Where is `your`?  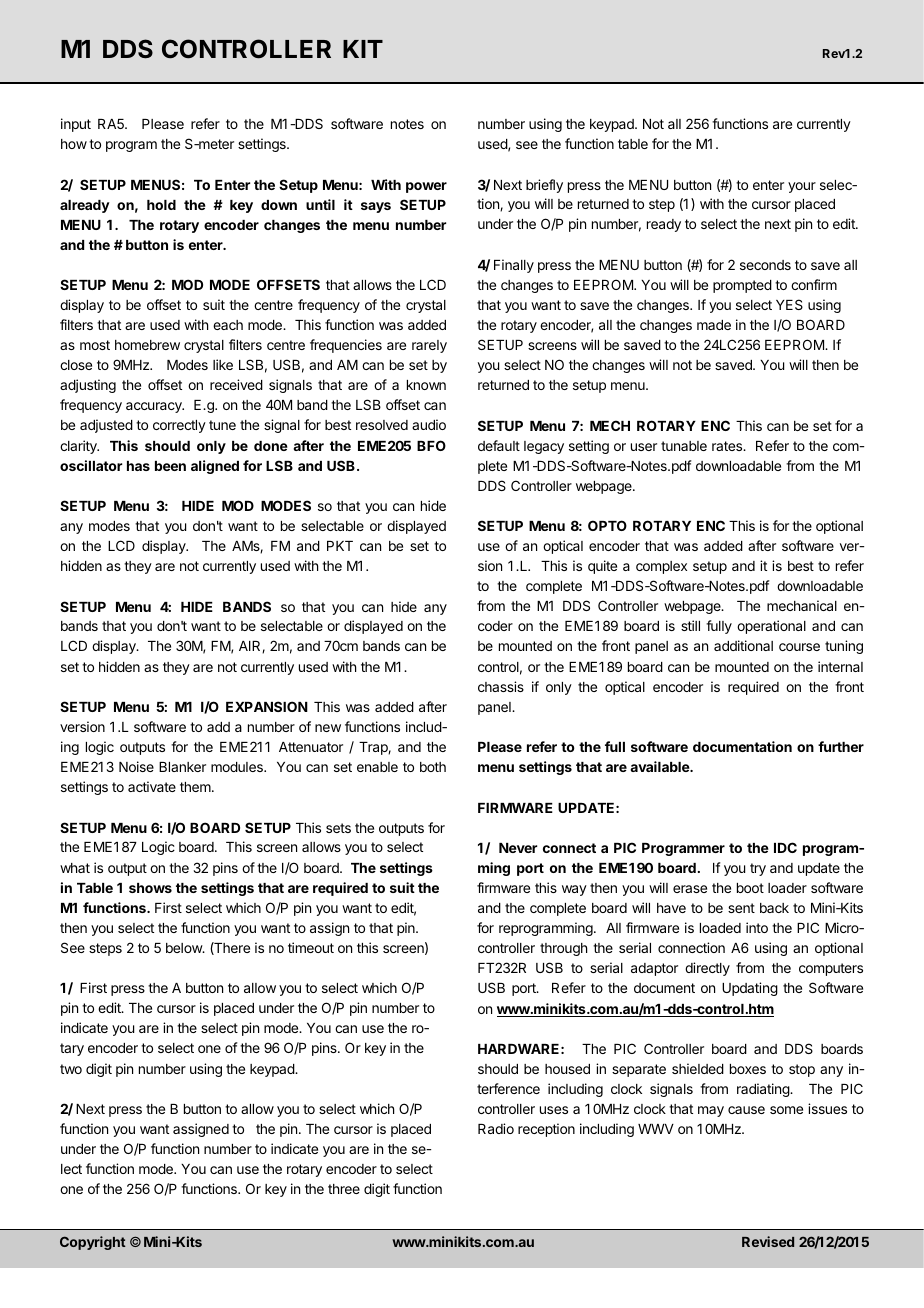
your is located at coordinates (802, 187).
